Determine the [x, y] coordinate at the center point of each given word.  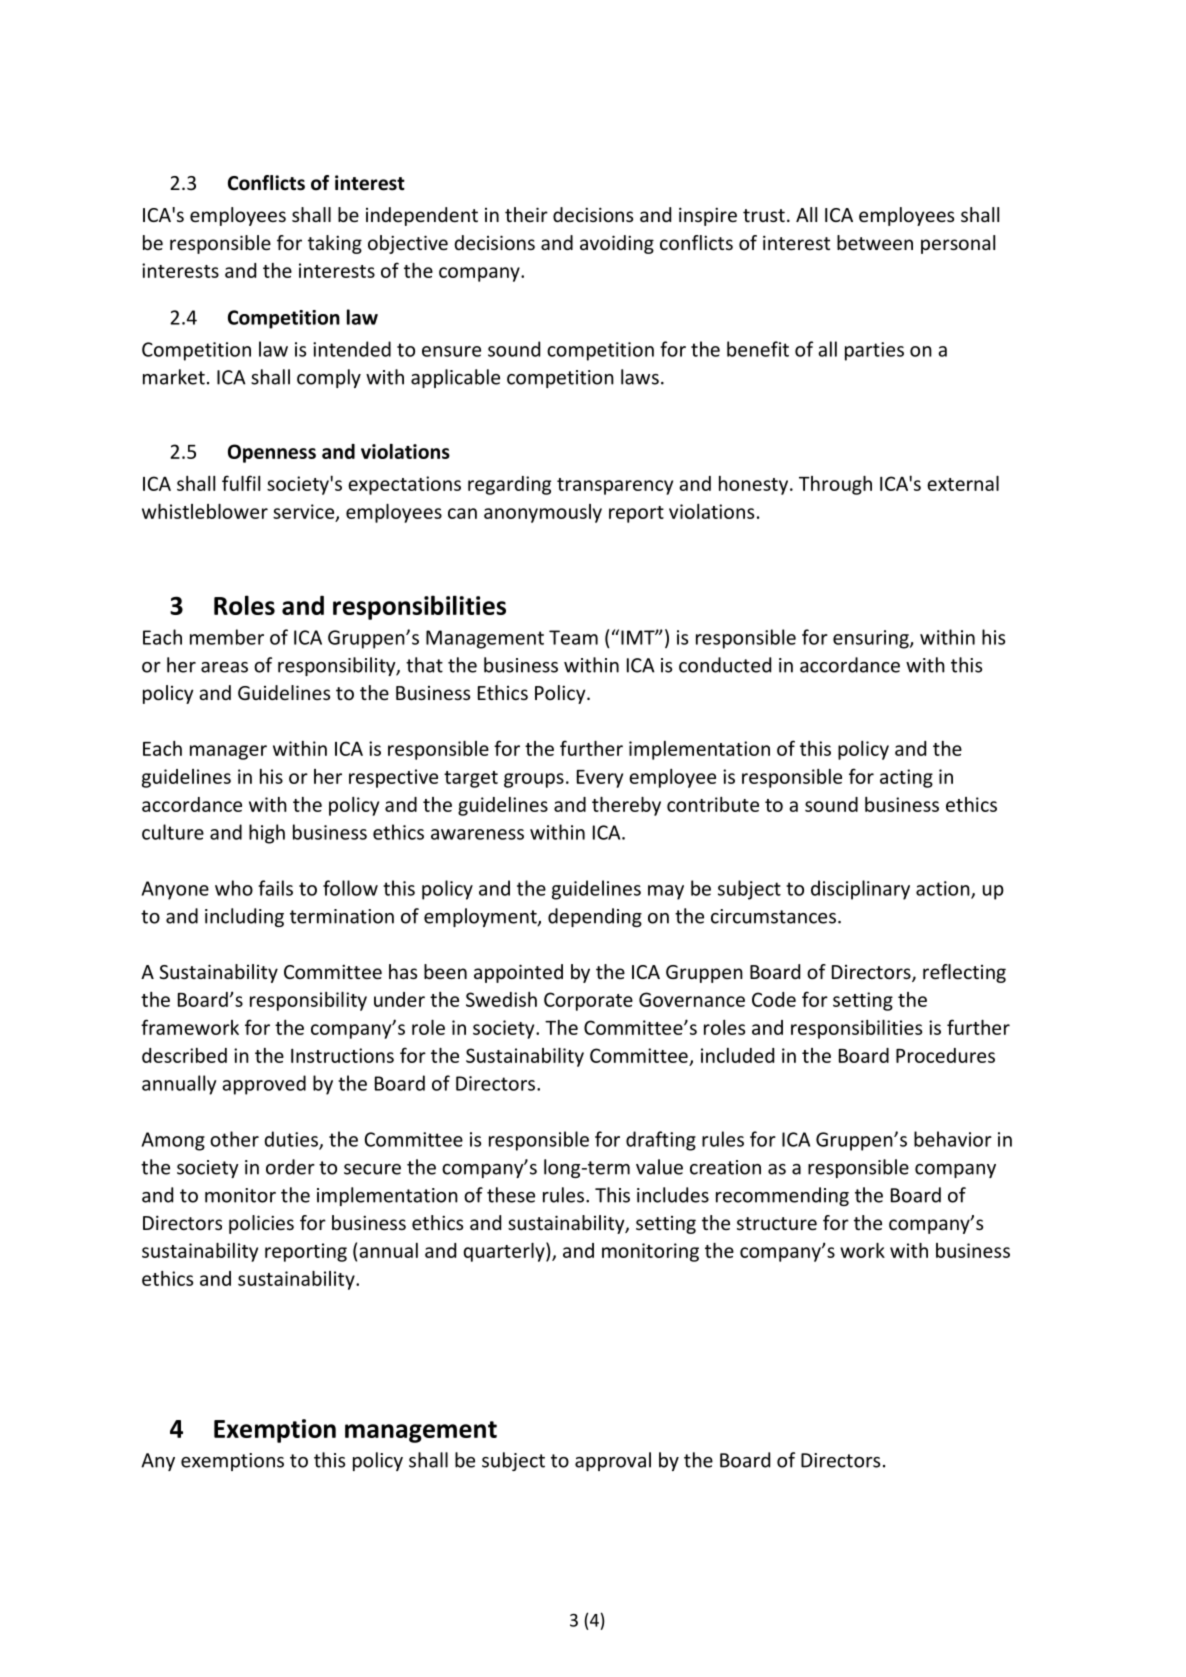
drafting [661, 1141]
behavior [953, 1139]
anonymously [543, 513]
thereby [626, 806]
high [267, 834]
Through [835, 485]
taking [335, 244]
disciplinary [860, 890]
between [875, 242]
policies [261, 1224]
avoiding [617, 244]
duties [292, 1140]
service [305, 512]
